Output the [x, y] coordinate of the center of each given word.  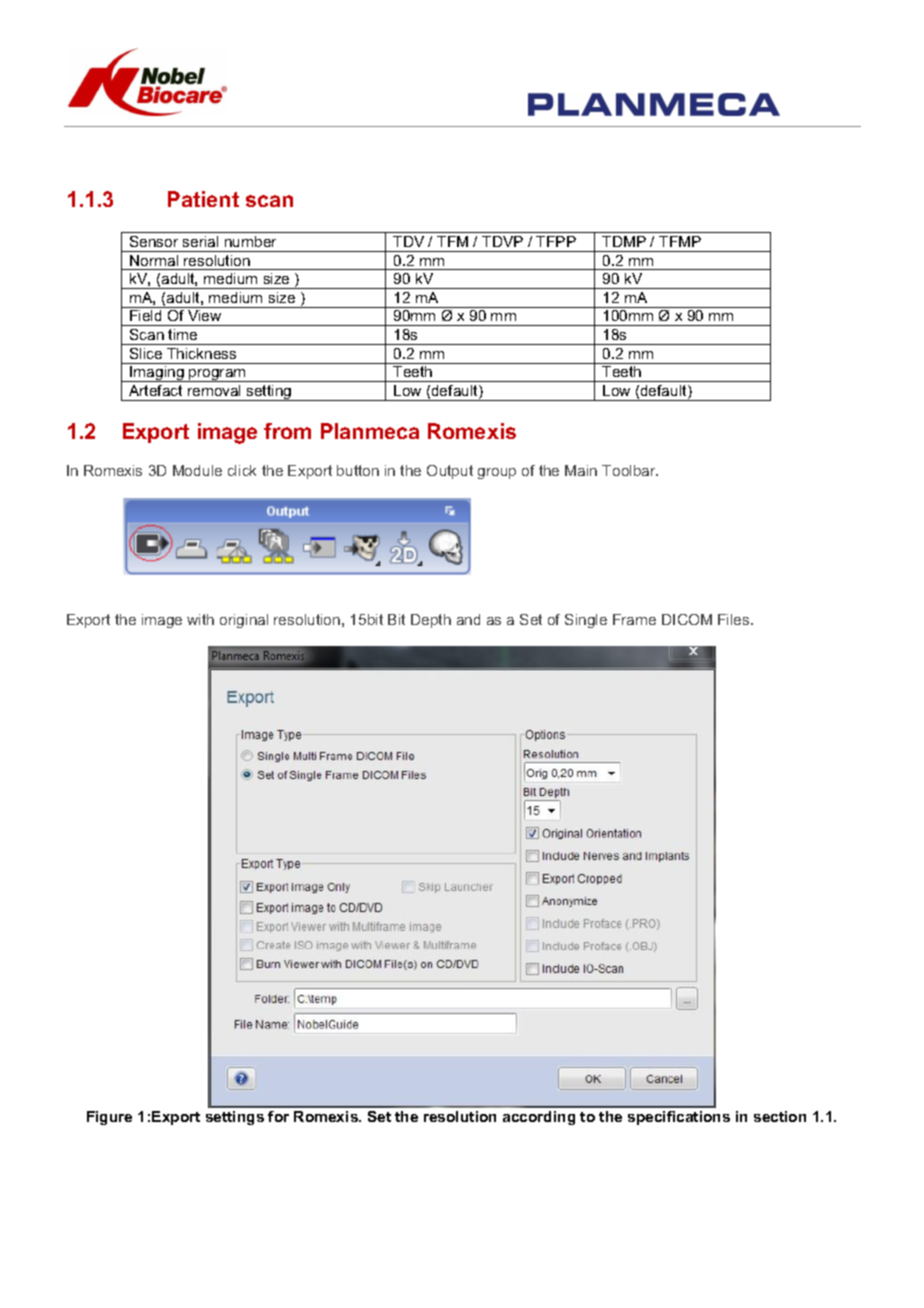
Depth [431, 621]
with [200, 619]
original [244, 621]
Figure [109, 1118]
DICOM [687, 619]
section [780, 1116]
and [468, 619]
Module [197, 470]
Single [586, 621]
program [217, 375]
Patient [203, 199]
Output [450, 472]
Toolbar [630, 470]
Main [581, 470]
